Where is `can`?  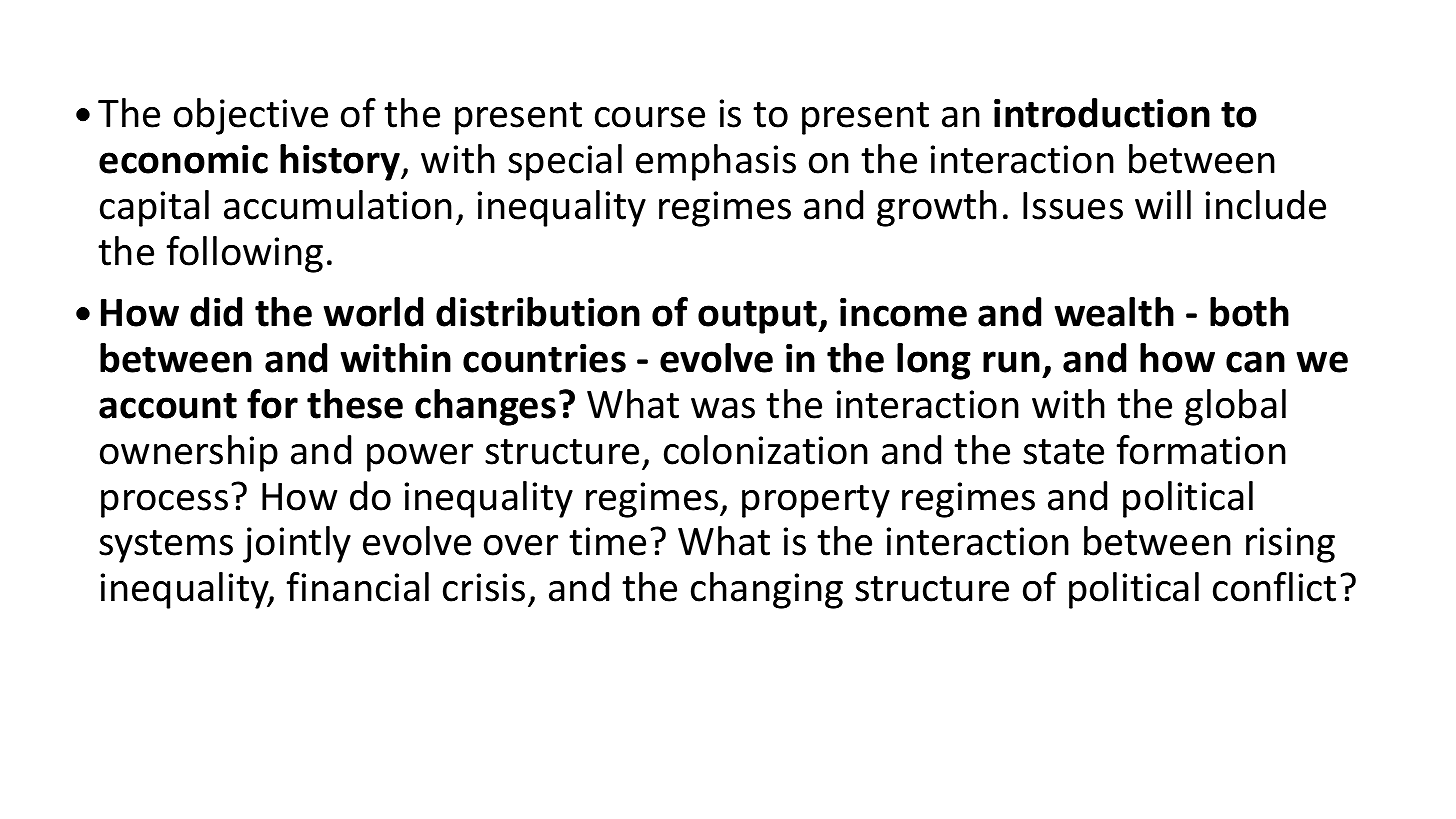 can is located at coordinates (1255, 362).
